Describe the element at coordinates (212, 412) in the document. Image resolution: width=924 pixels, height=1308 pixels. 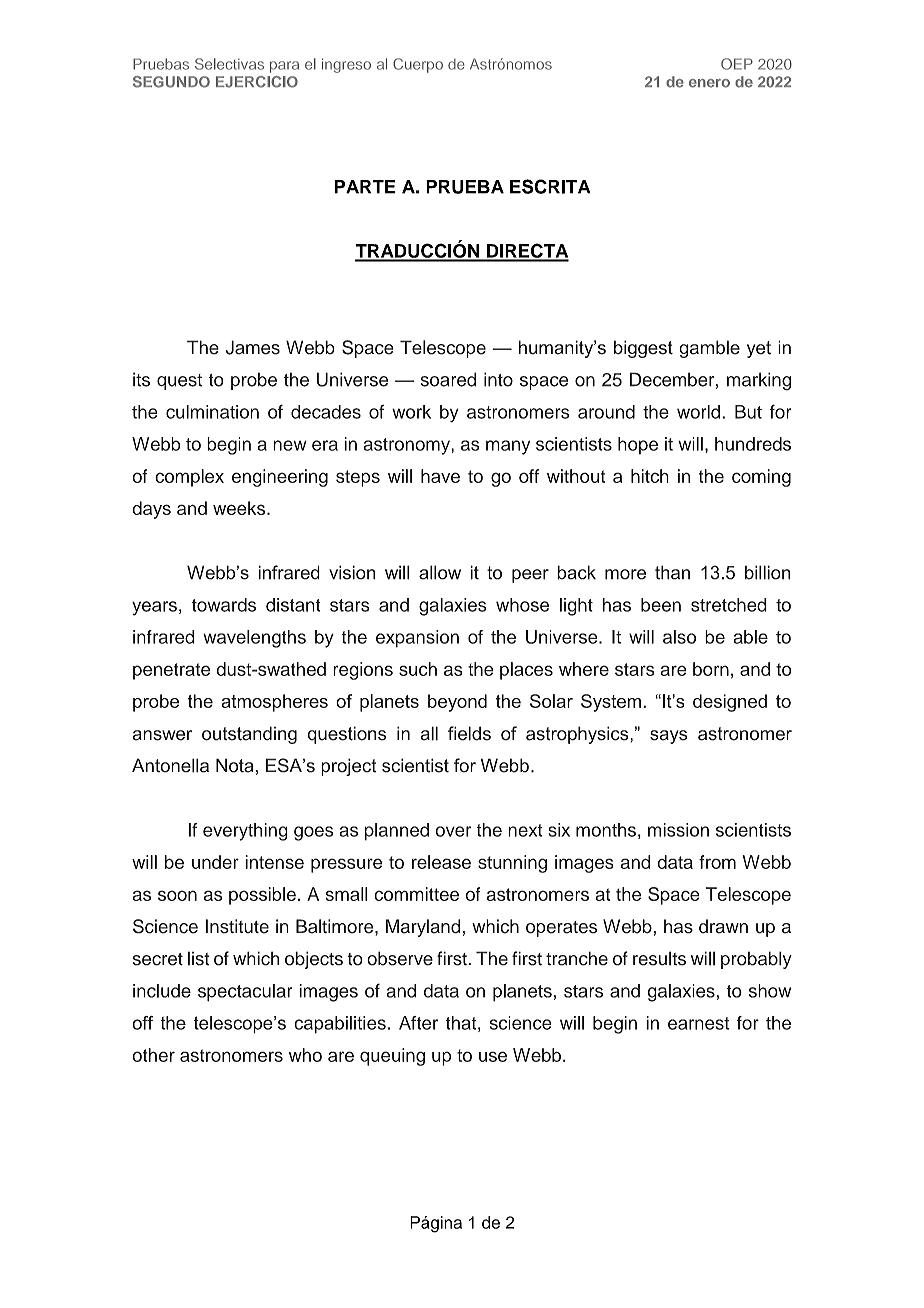
I see `culmination` at that location.
